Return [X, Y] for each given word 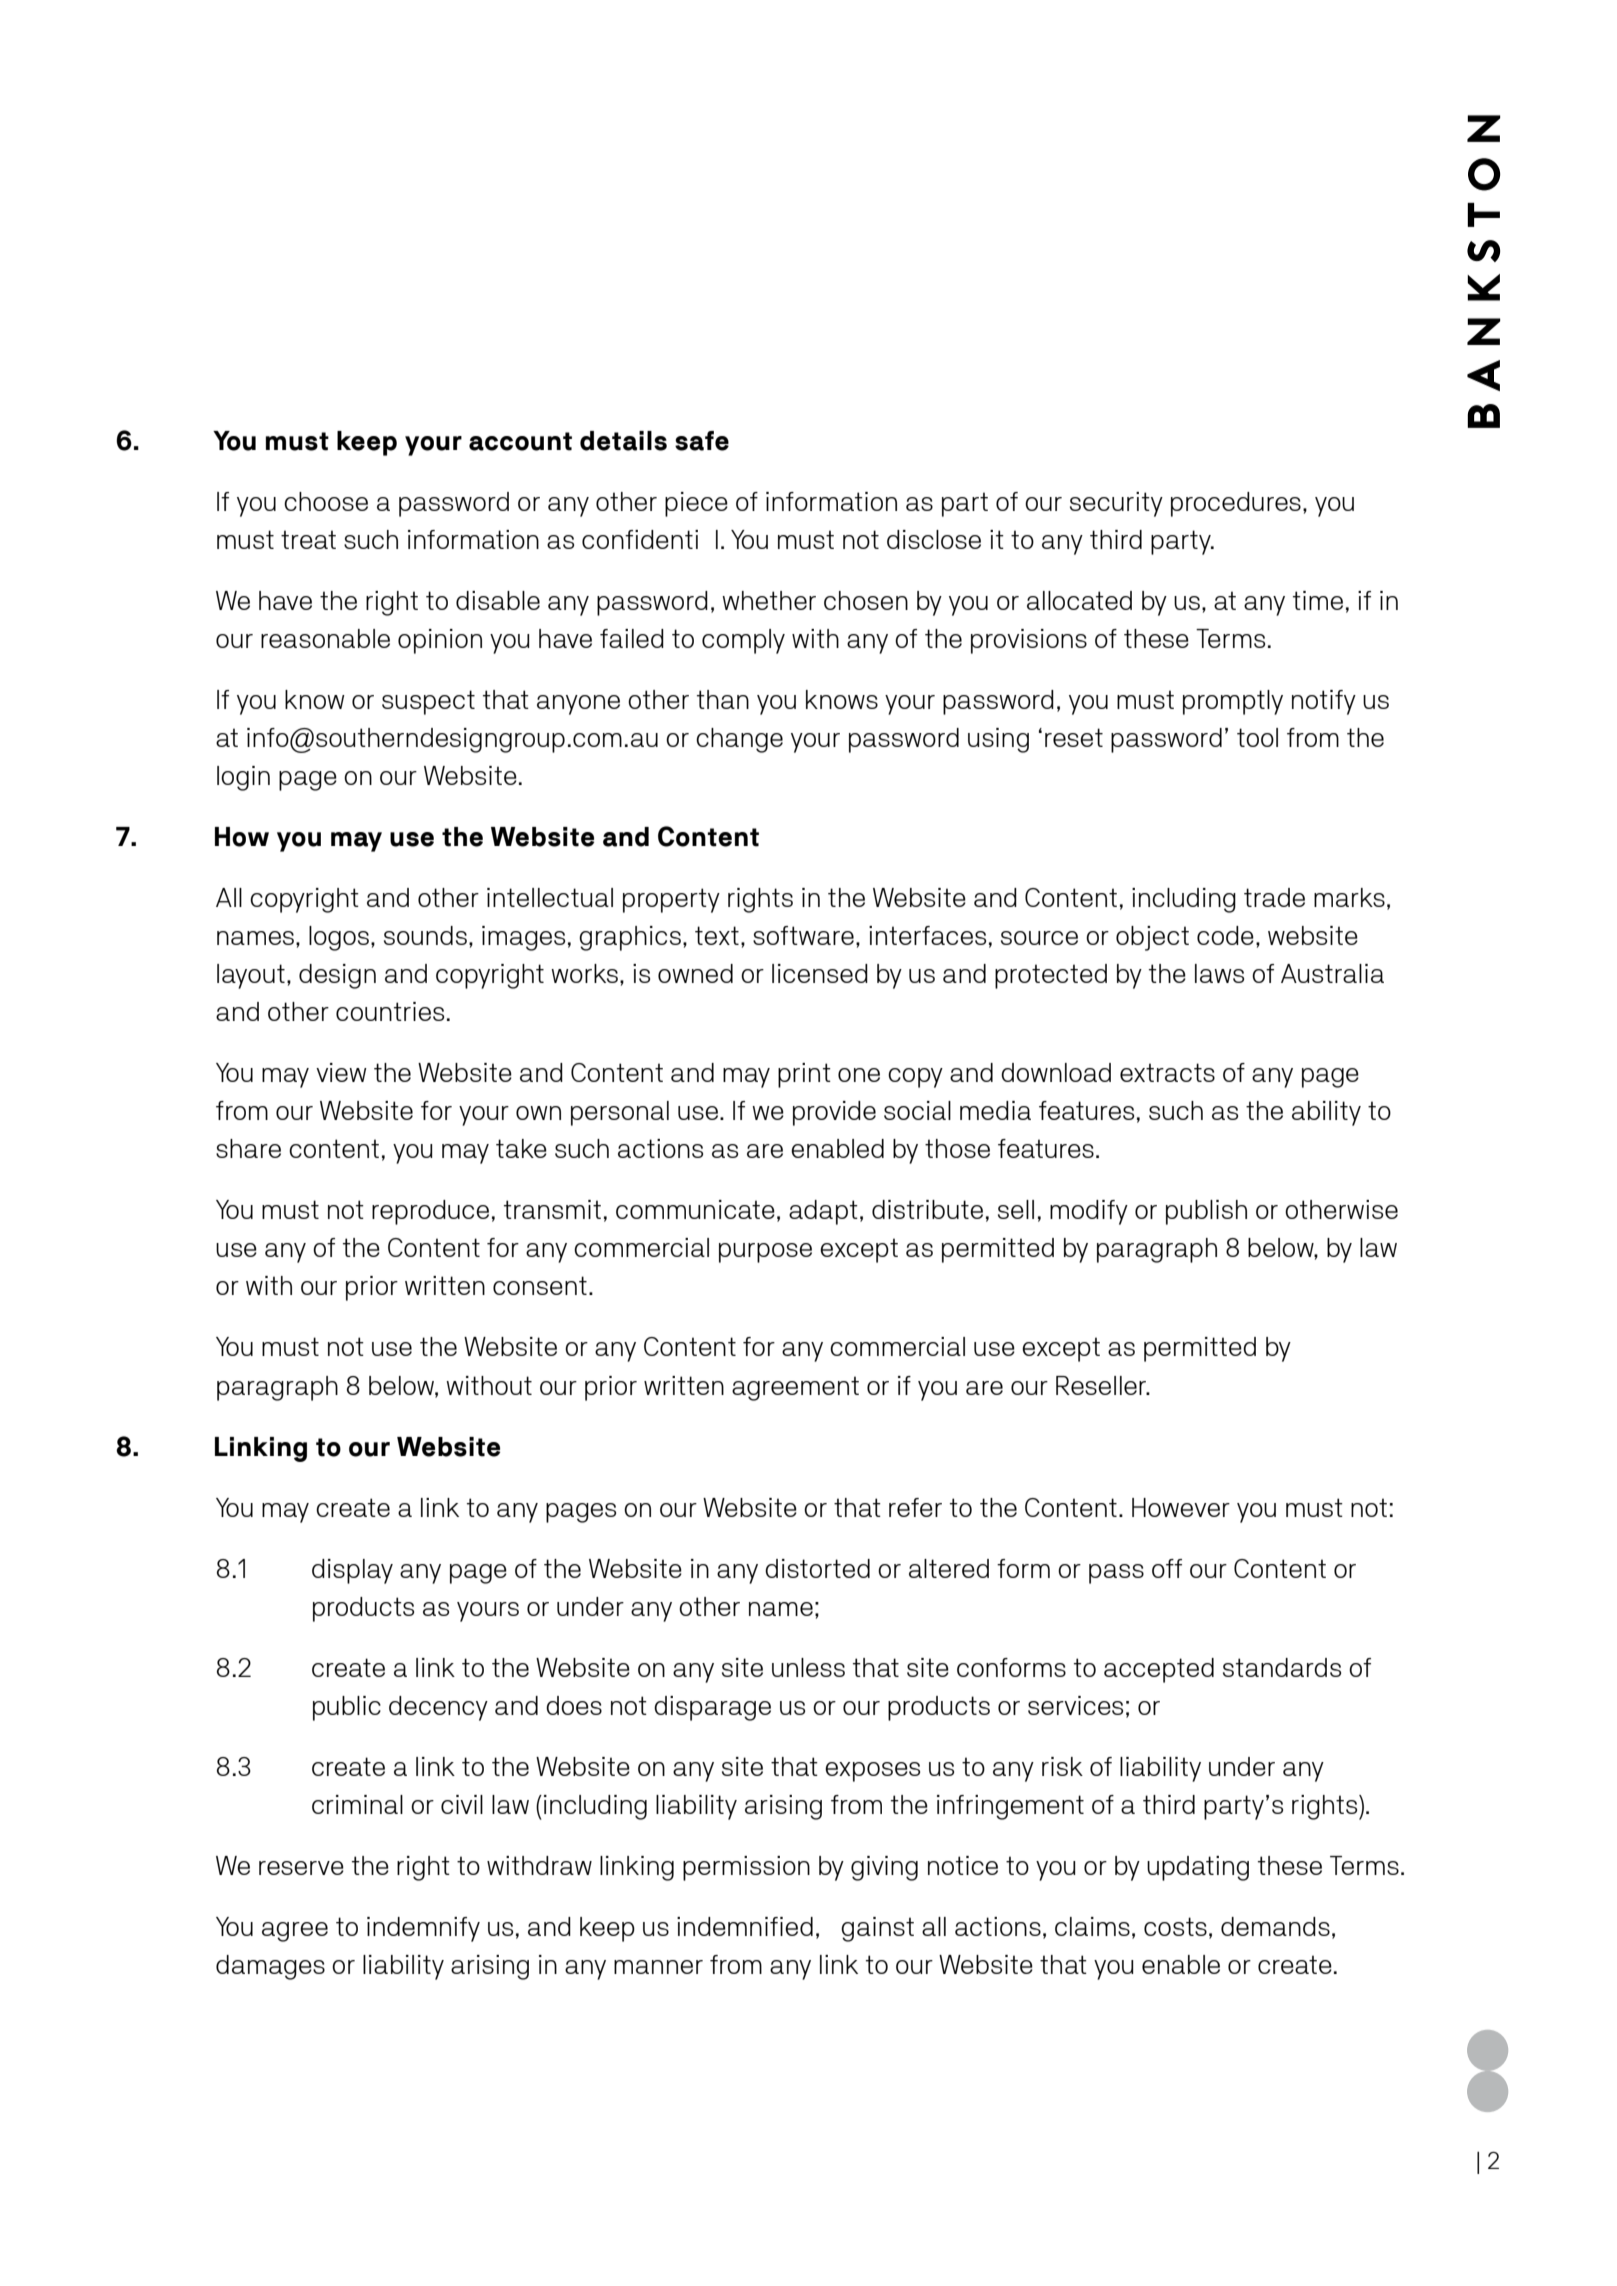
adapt [823, 1212]
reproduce [430, 1212]
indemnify [423, 1929]
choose [326, 501]
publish [1206, 1212]
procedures [1236, 504]
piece [696, 504]
